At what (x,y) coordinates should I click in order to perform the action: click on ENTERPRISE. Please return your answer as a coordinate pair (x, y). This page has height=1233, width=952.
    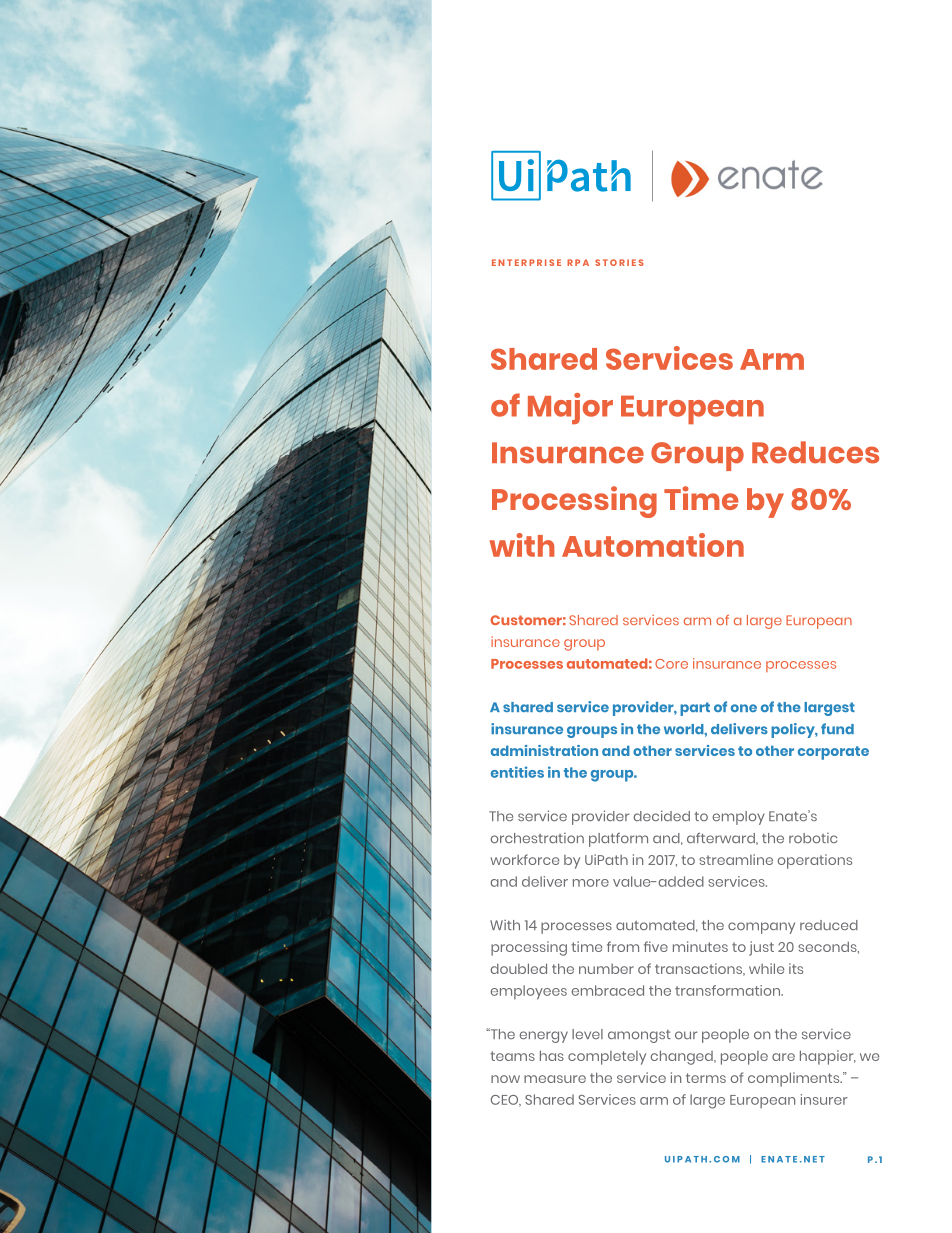
    Looking at the image, I should click on (526, 262).
